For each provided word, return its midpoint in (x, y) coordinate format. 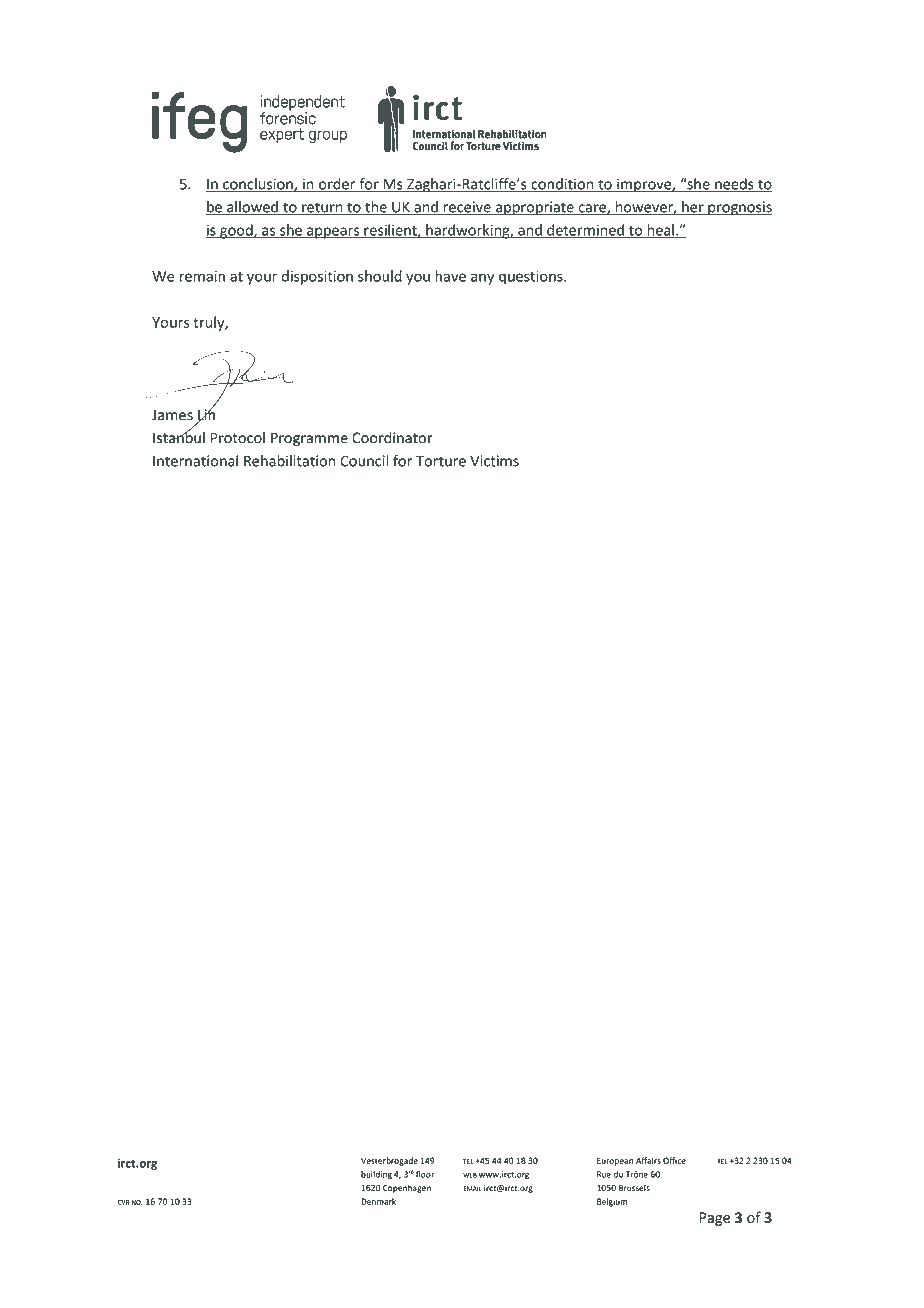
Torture (441, 461)
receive (467, 208)
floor (425, 1174)
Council (364, 461)
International (195, 461)
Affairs (648, 1160)
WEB (470, 1175)
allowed (252, 208)
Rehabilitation (289, 461)
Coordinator (392, 438)
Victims (494, 461)
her (693, 208)
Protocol (237, 438)
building (376, 1175)
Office (674, 1160)
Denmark (378, 1201)
